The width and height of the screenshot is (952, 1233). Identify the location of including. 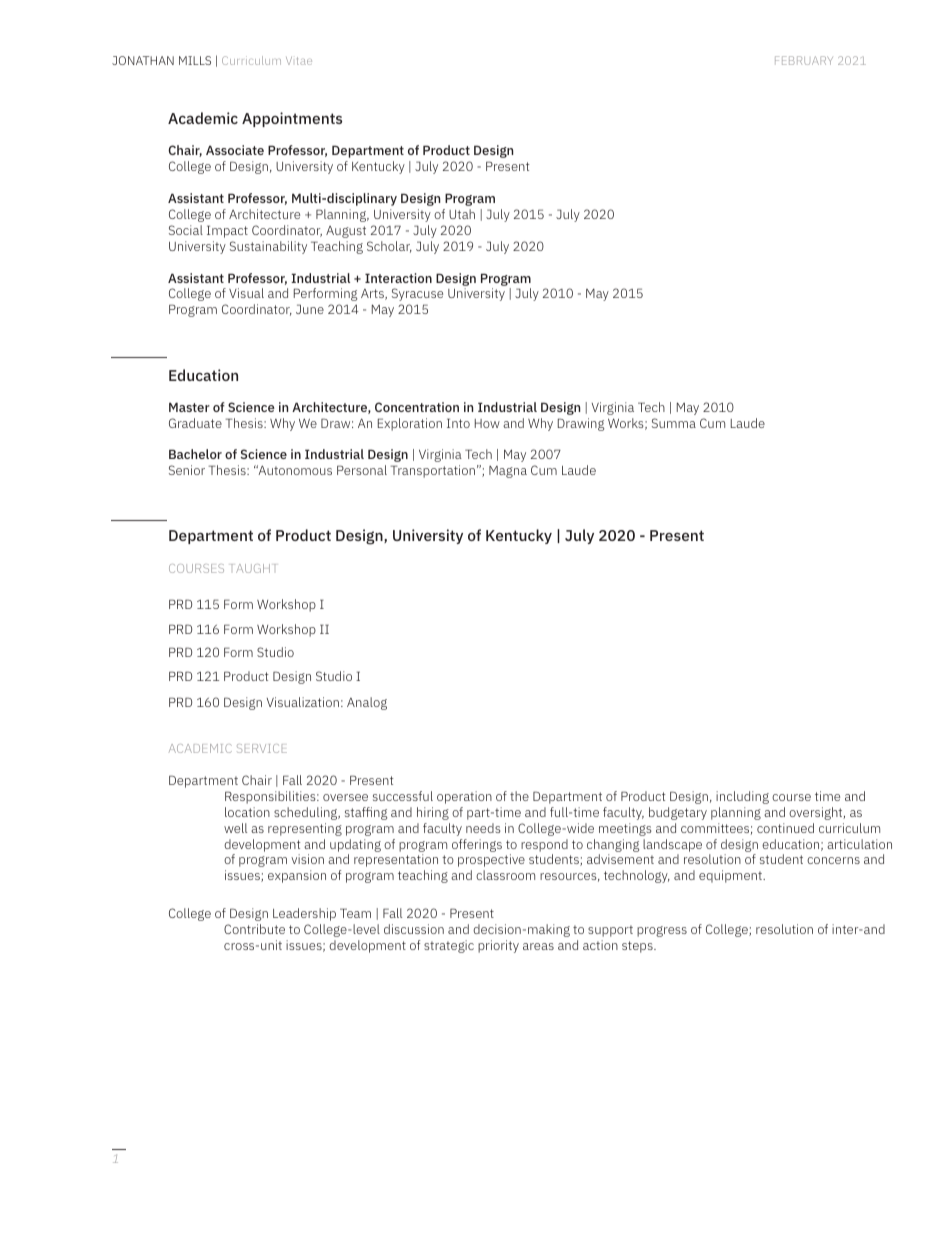
(742, 797).
